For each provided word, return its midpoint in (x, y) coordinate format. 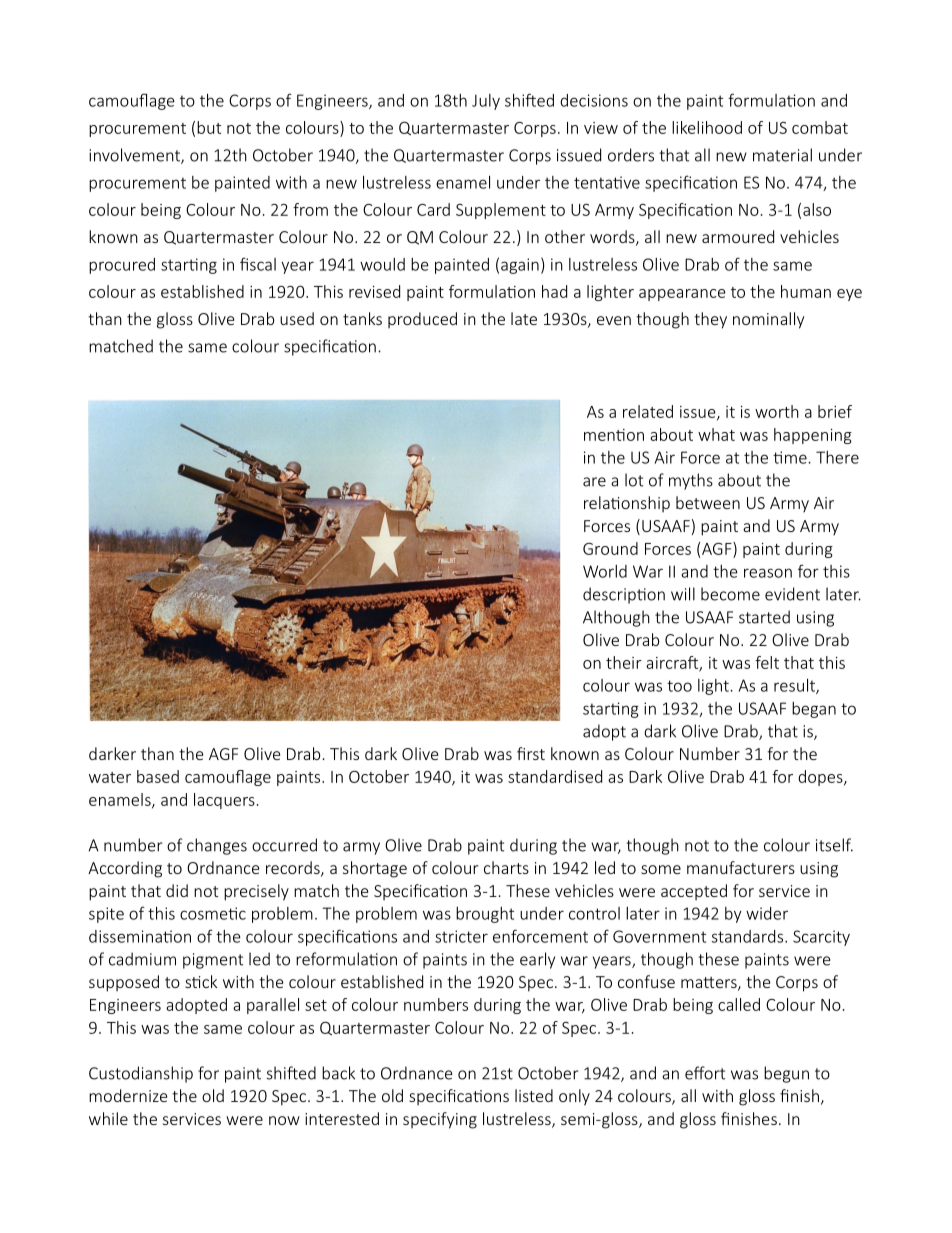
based (158, 776)
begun (786, 1074)
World (605, 571)
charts (506, 867)
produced (422, 320)
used (297, 318)
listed (534, 1095)
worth (777, 411)
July (486, 102)
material (782, 155)
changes (217, 846)
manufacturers (741, 867)
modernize (128, 1095)
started (764, 617)
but (209, 127)
